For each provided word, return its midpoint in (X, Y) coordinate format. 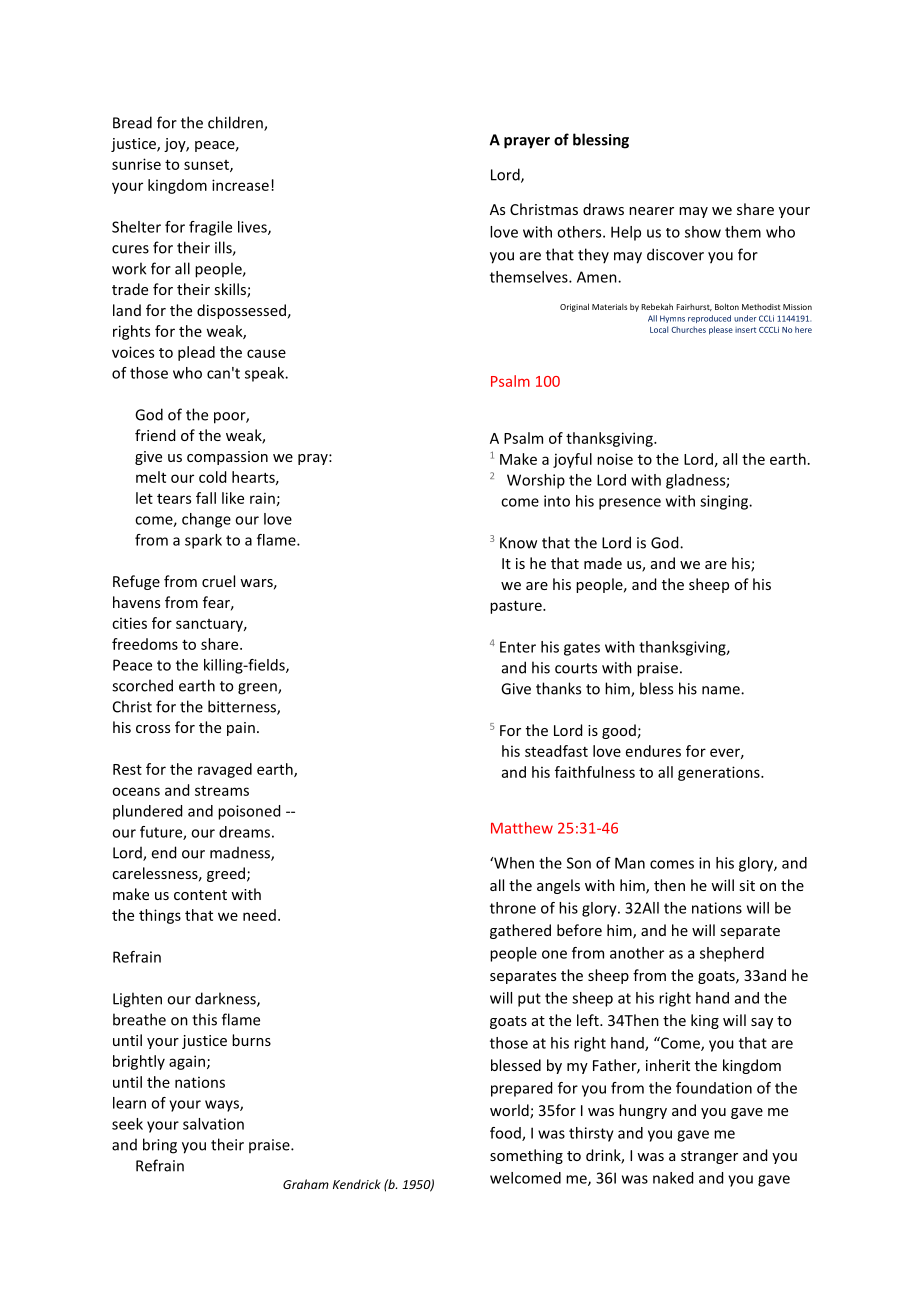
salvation (213, 1124)
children (236, 123)
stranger (709, 1157)
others (580, 232)
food (506, 1134)
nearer (651, 211)
